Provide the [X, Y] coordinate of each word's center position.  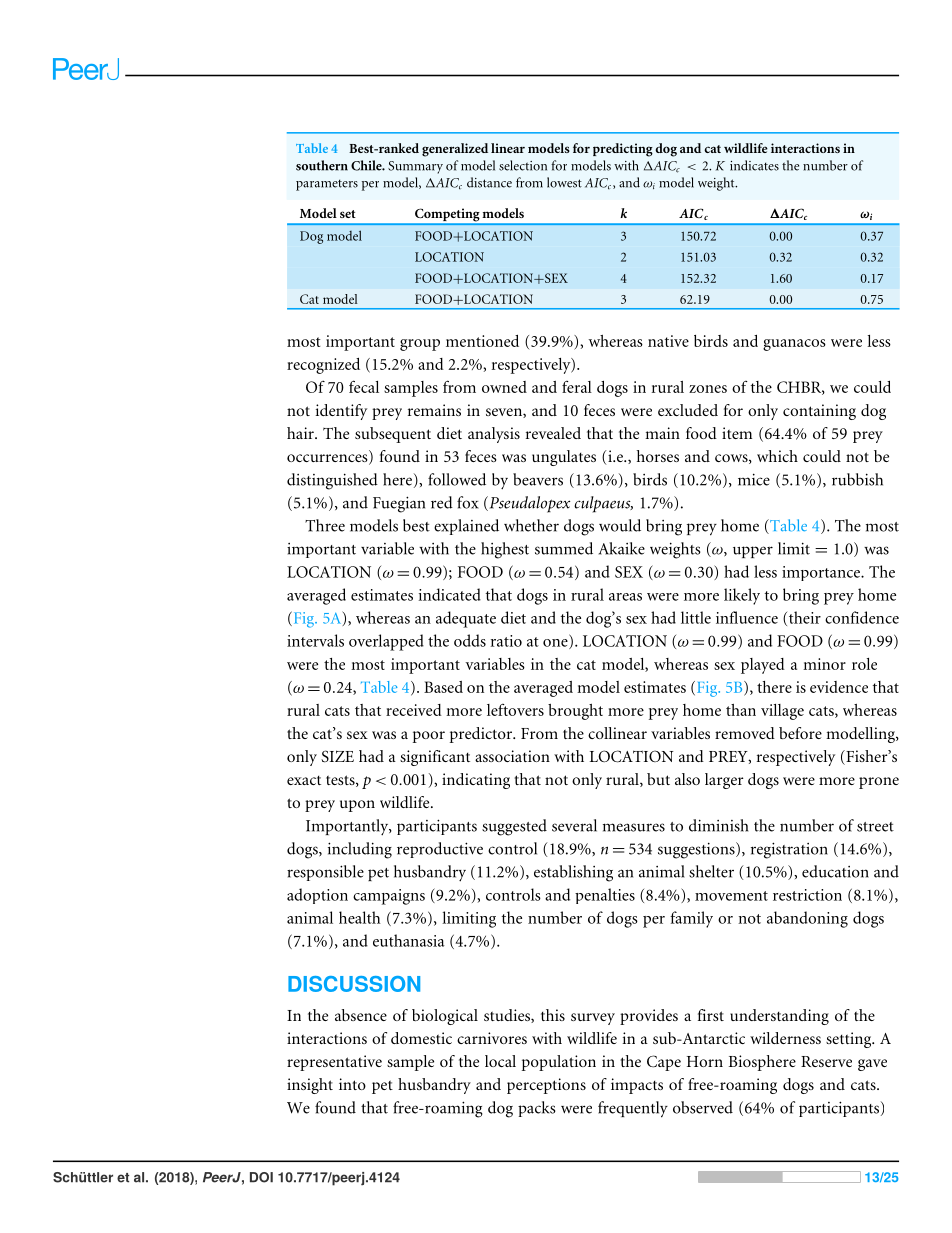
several [574, 825]
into [352, 1084]
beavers [538, 479]
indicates [754, 165]
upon [357, 806]
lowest [564, 182]
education [835, 871]
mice [754, 479]
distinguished [332, 481]
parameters [327, 185]
